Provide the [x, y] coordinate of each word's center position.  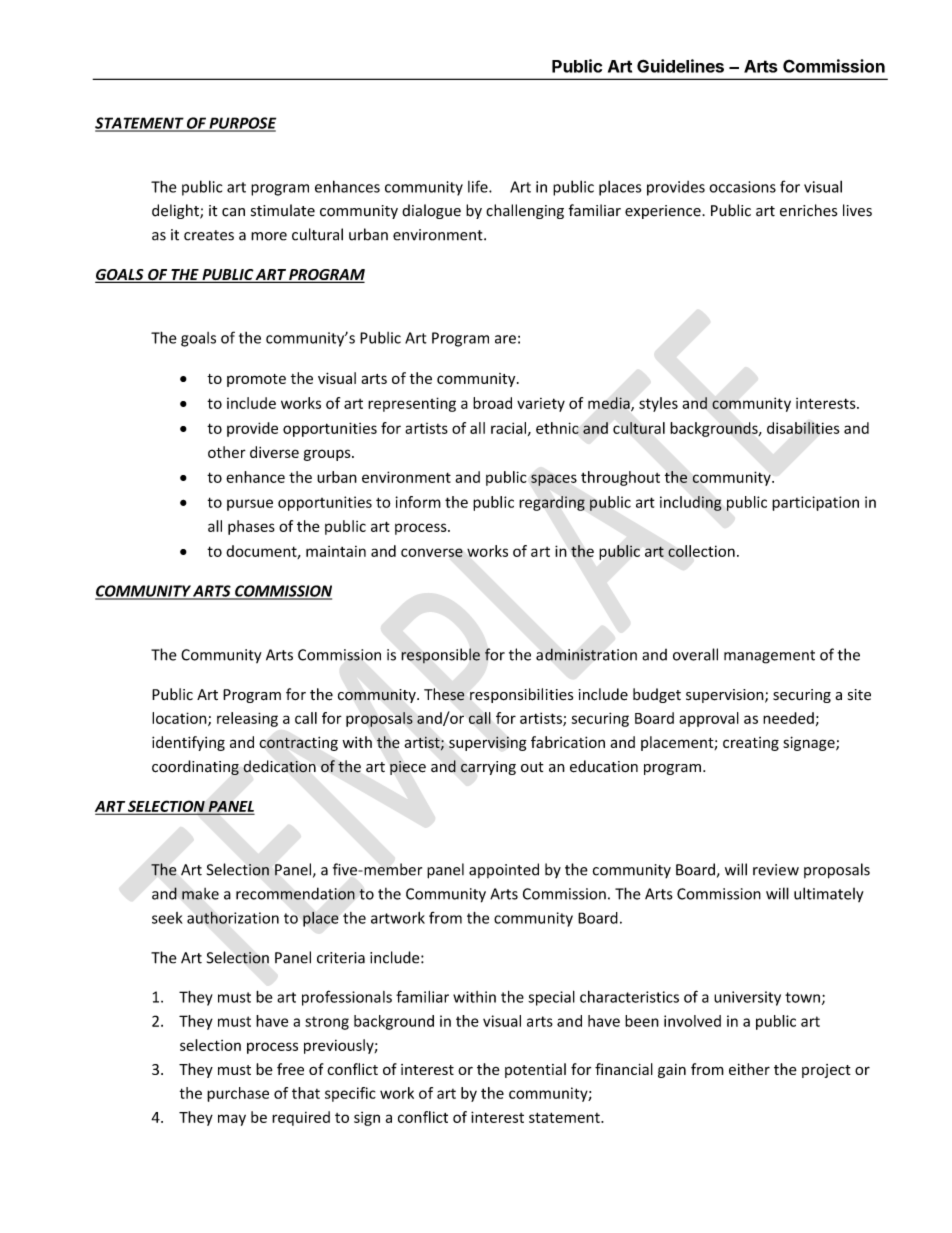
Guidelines [680, 66]
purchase [238, 1094]
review [776, 870]
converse [432, 552]
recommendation [295, 893]
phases [251, 527]
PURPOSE [241, 124]
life [479, 186]
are [505, 339]
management [769, 657]
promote [256, 380]
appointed [504, 870]
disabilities [803, 428]
